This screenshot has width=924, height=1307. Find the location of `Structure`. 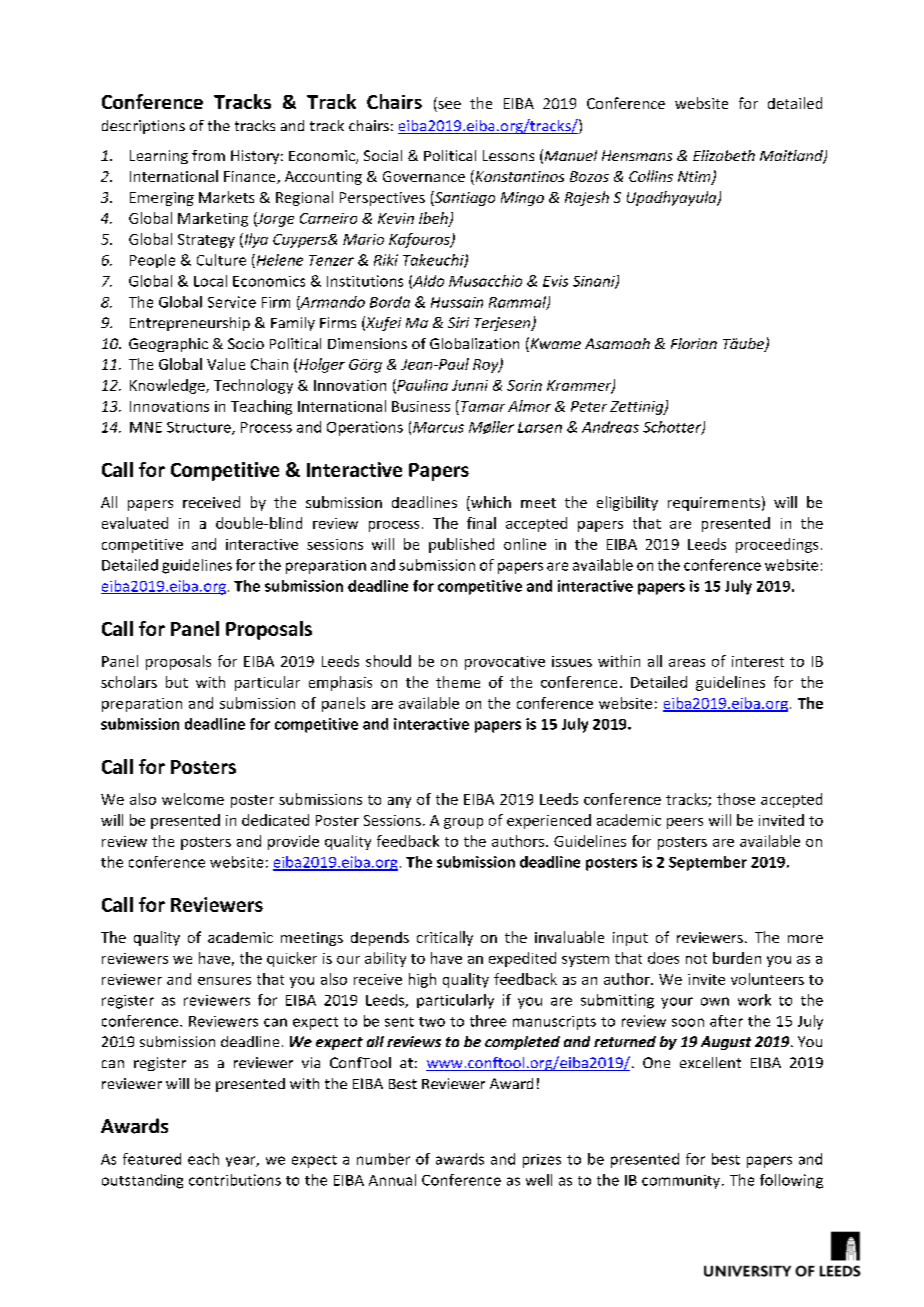

Structure is located at coordinates (200, 428).
